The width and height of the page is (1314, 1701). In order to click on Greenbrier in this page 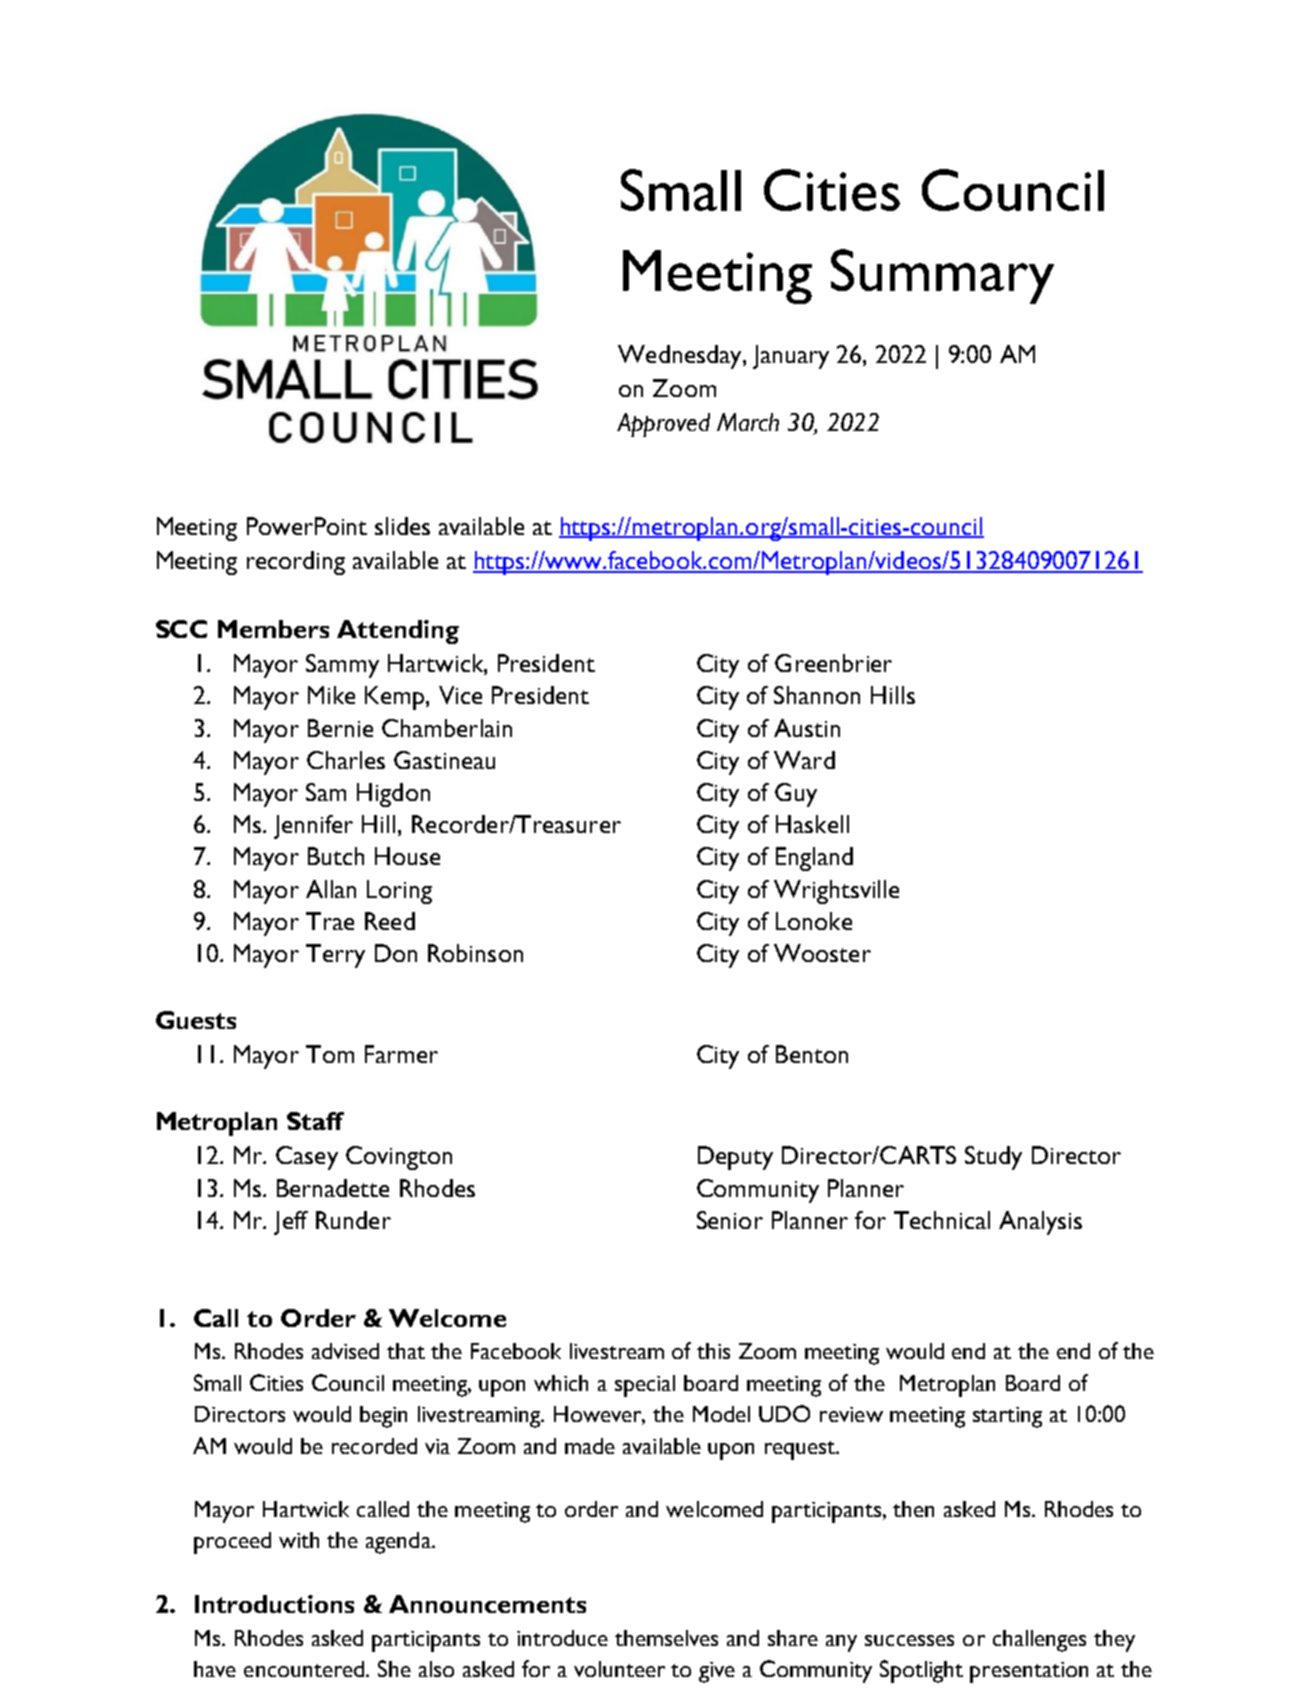, I will do `click(833, 663)`.
